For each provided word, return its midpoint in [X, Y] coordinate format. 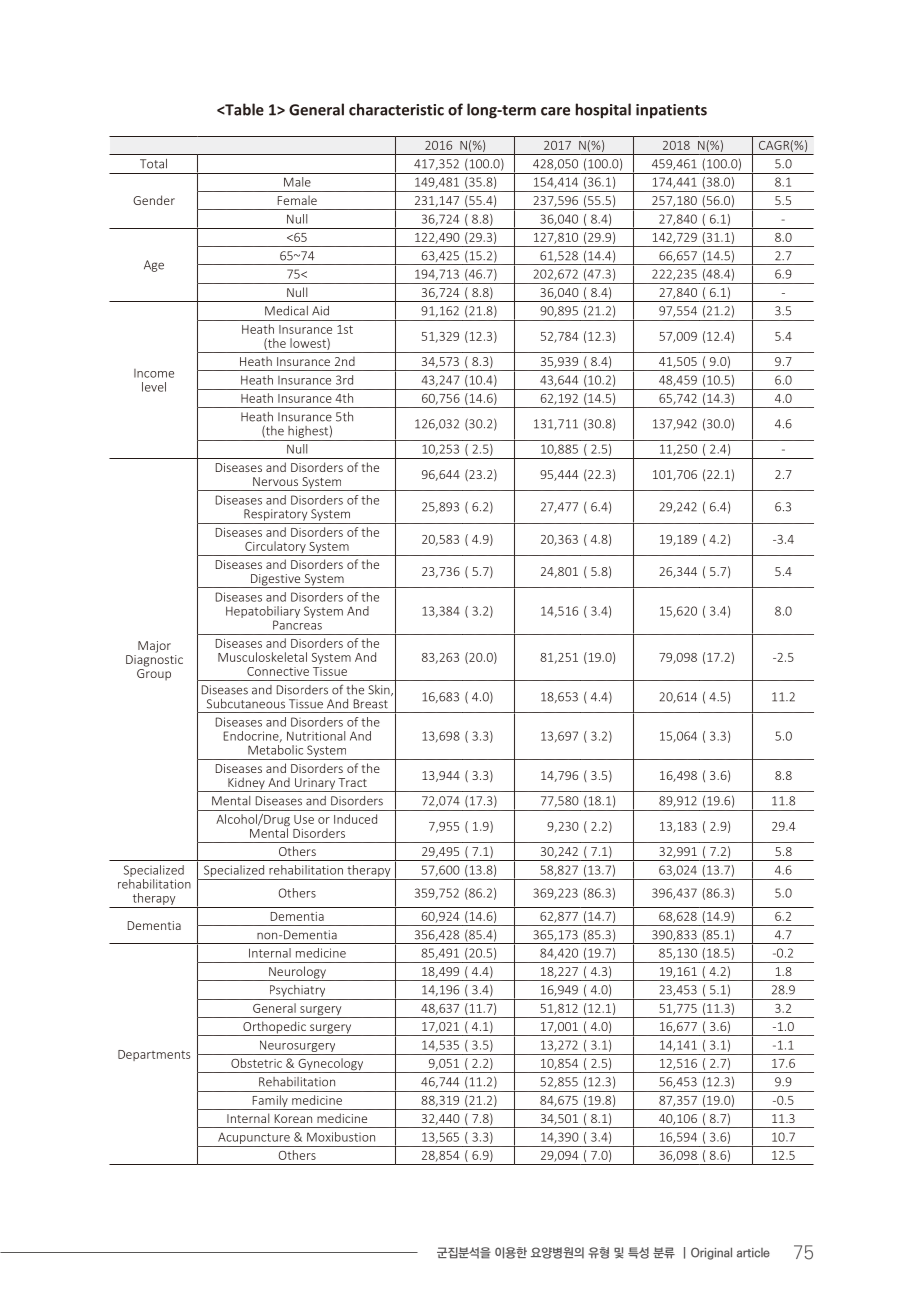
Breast [371, 704]
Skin [380, 690]
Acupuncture [254, 1138]
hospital [603, 111]
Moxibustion [341, 1137]
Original [711, 1253]
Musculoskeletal [262, 657]
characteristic [396, 109]
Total [153, 164]
